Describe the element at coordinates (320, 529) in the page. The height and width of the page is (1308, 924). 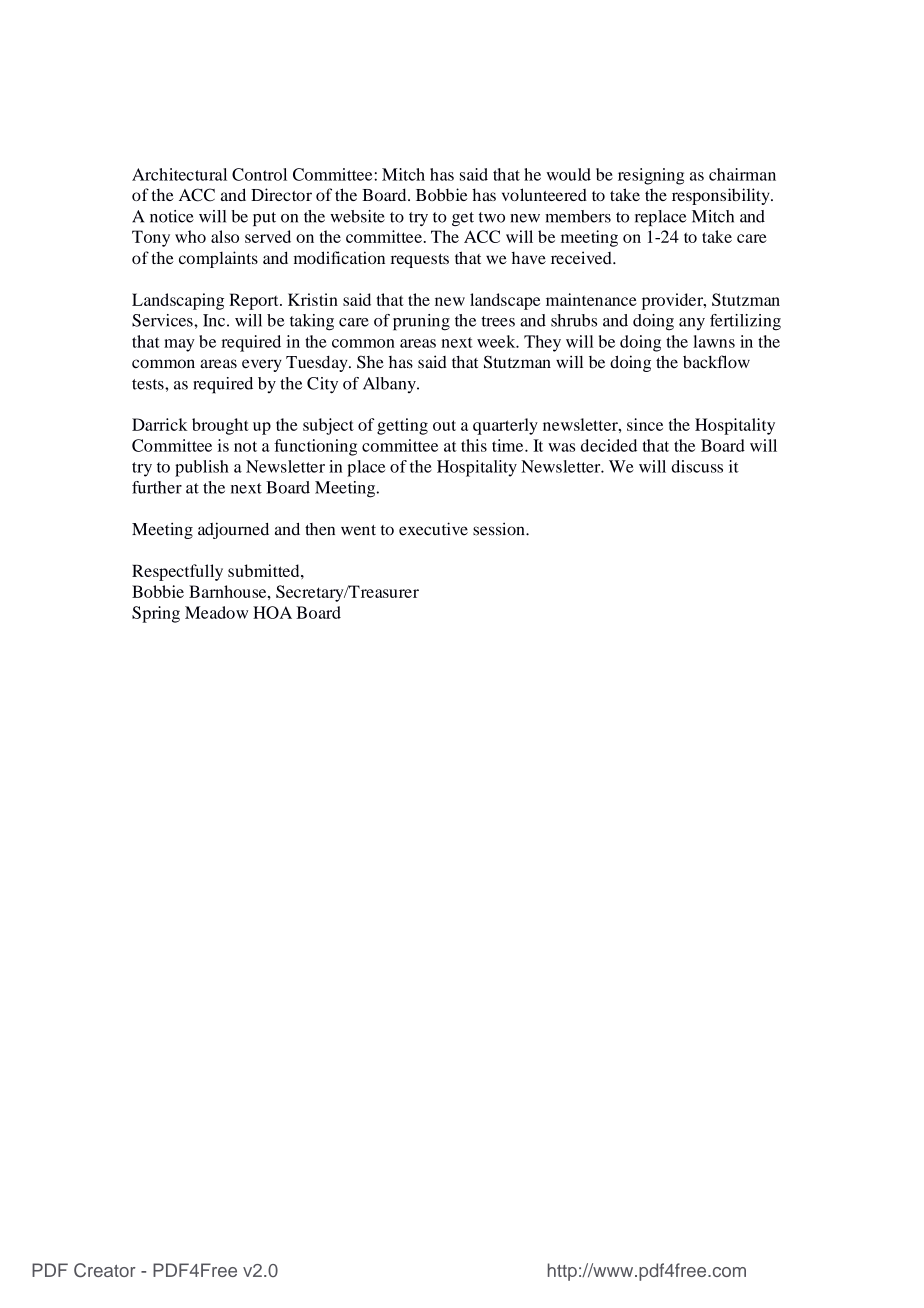
I see `then` at that location.
